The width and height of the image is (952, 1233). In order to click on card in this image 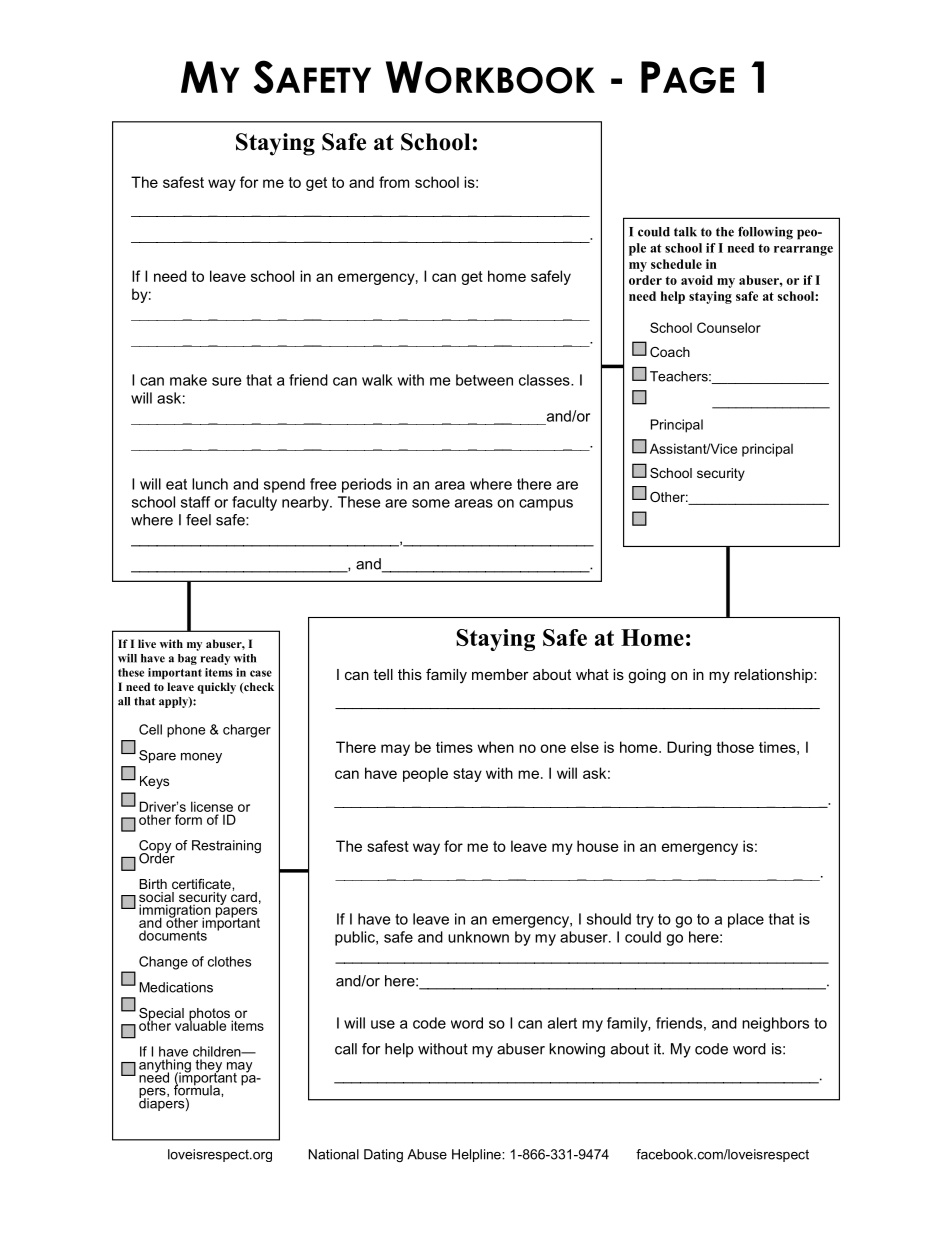, I will do `click(244, 895)`.
